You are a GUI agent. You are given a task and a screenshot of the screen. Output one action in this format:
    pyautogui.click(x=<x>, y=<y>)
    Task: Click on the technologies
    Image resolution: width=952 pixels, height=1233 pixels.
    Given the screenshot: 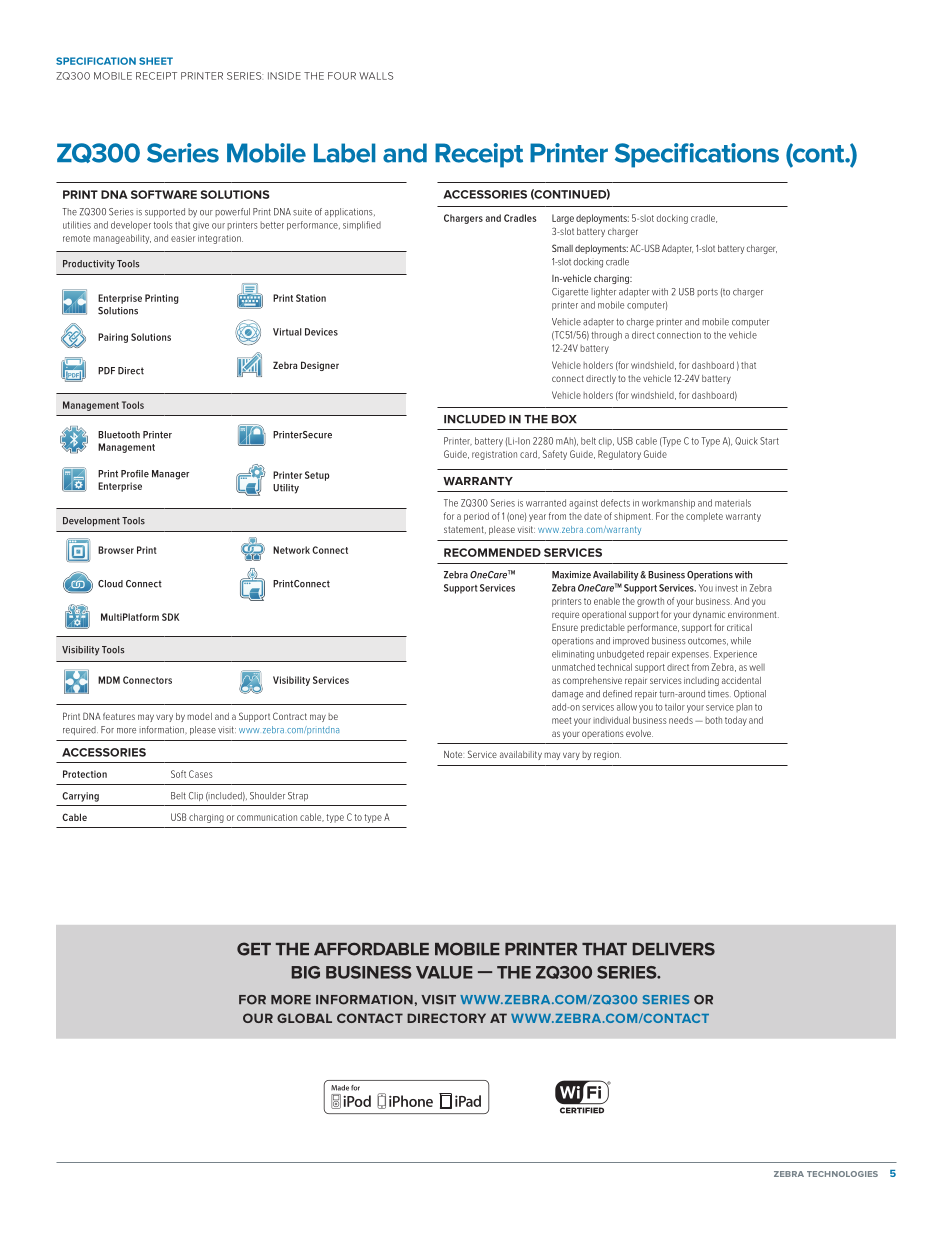 What is the action you would take?
    pyautogui.click(x=842, y=1174)
